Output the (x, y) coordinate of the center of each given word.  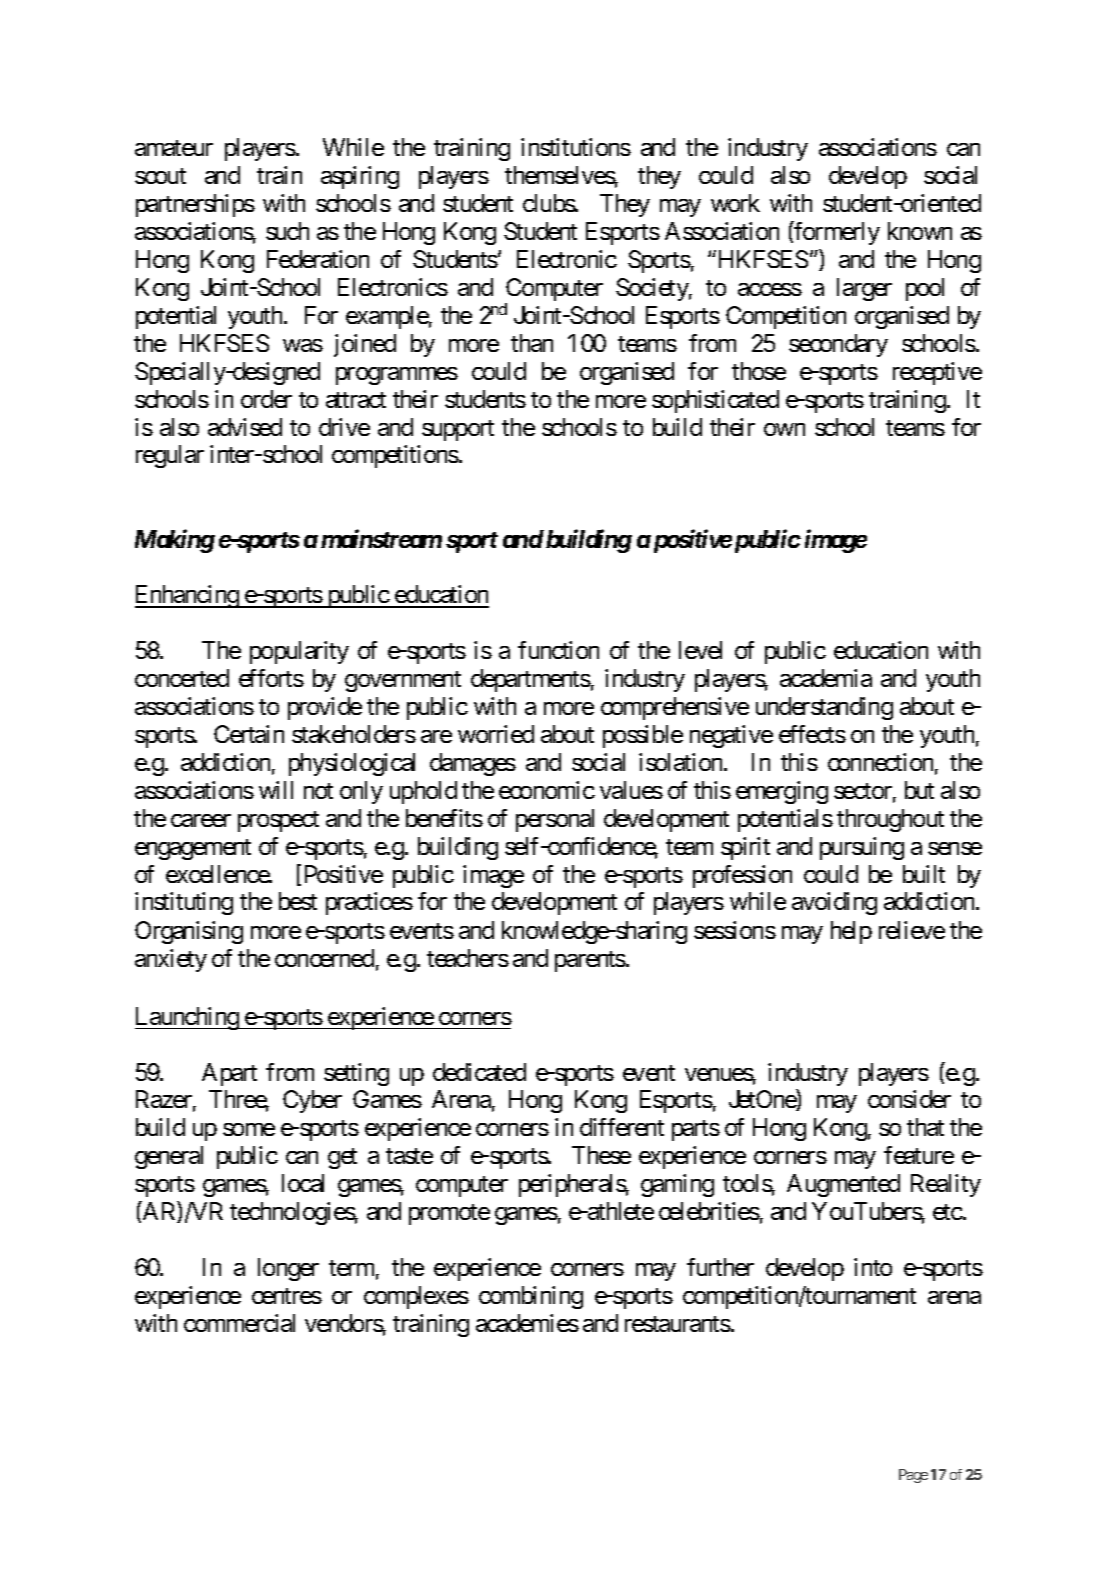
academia (826, 678)
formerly (836, 233)
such (287, 231)
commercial (239, 1323)
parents (590, 961)
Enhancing (187, 596)
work (735, 203)
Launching (187, 1018)
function (558, 650)
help (851, 932)
